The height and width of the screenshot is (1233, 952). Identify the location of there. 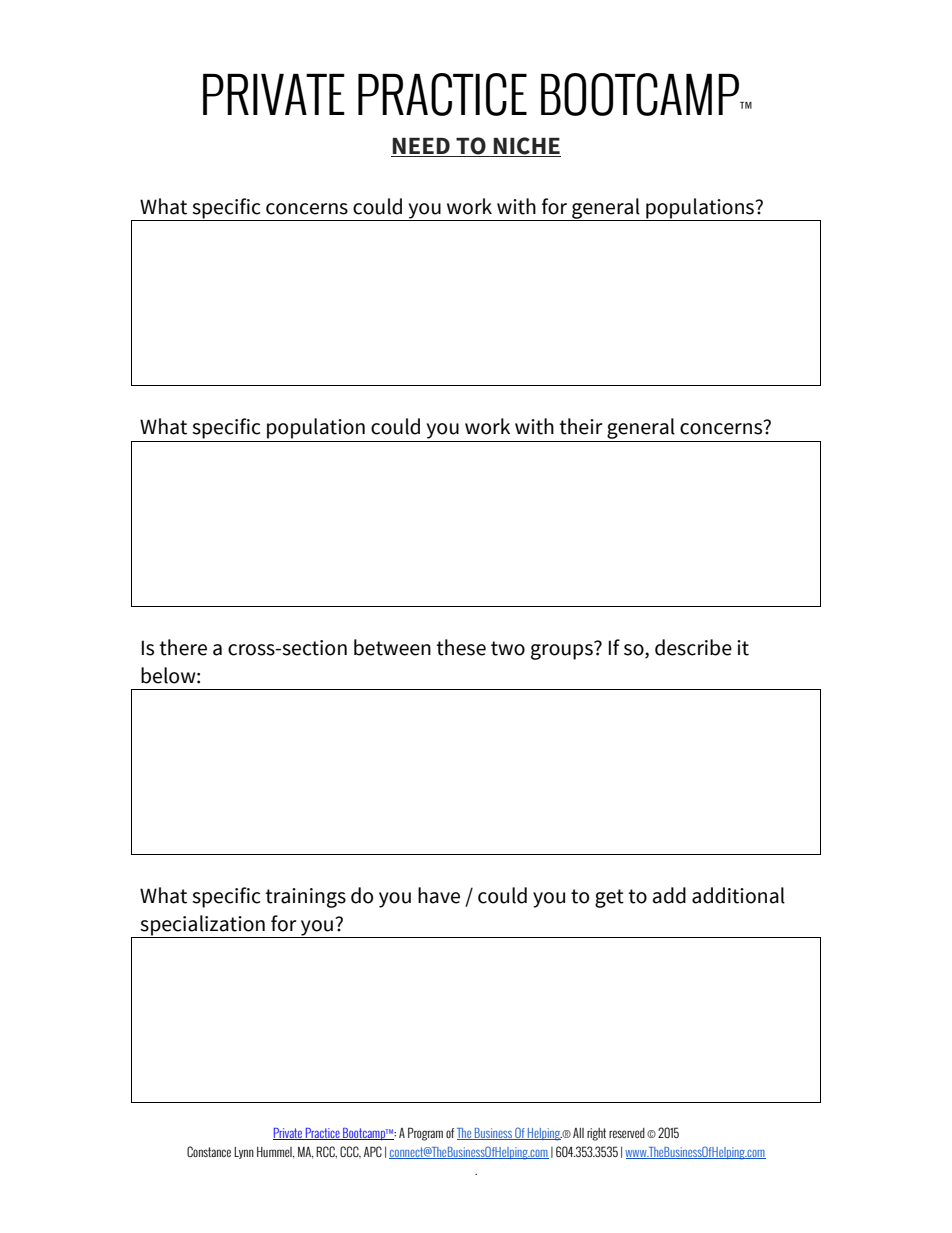
(183, 647).
